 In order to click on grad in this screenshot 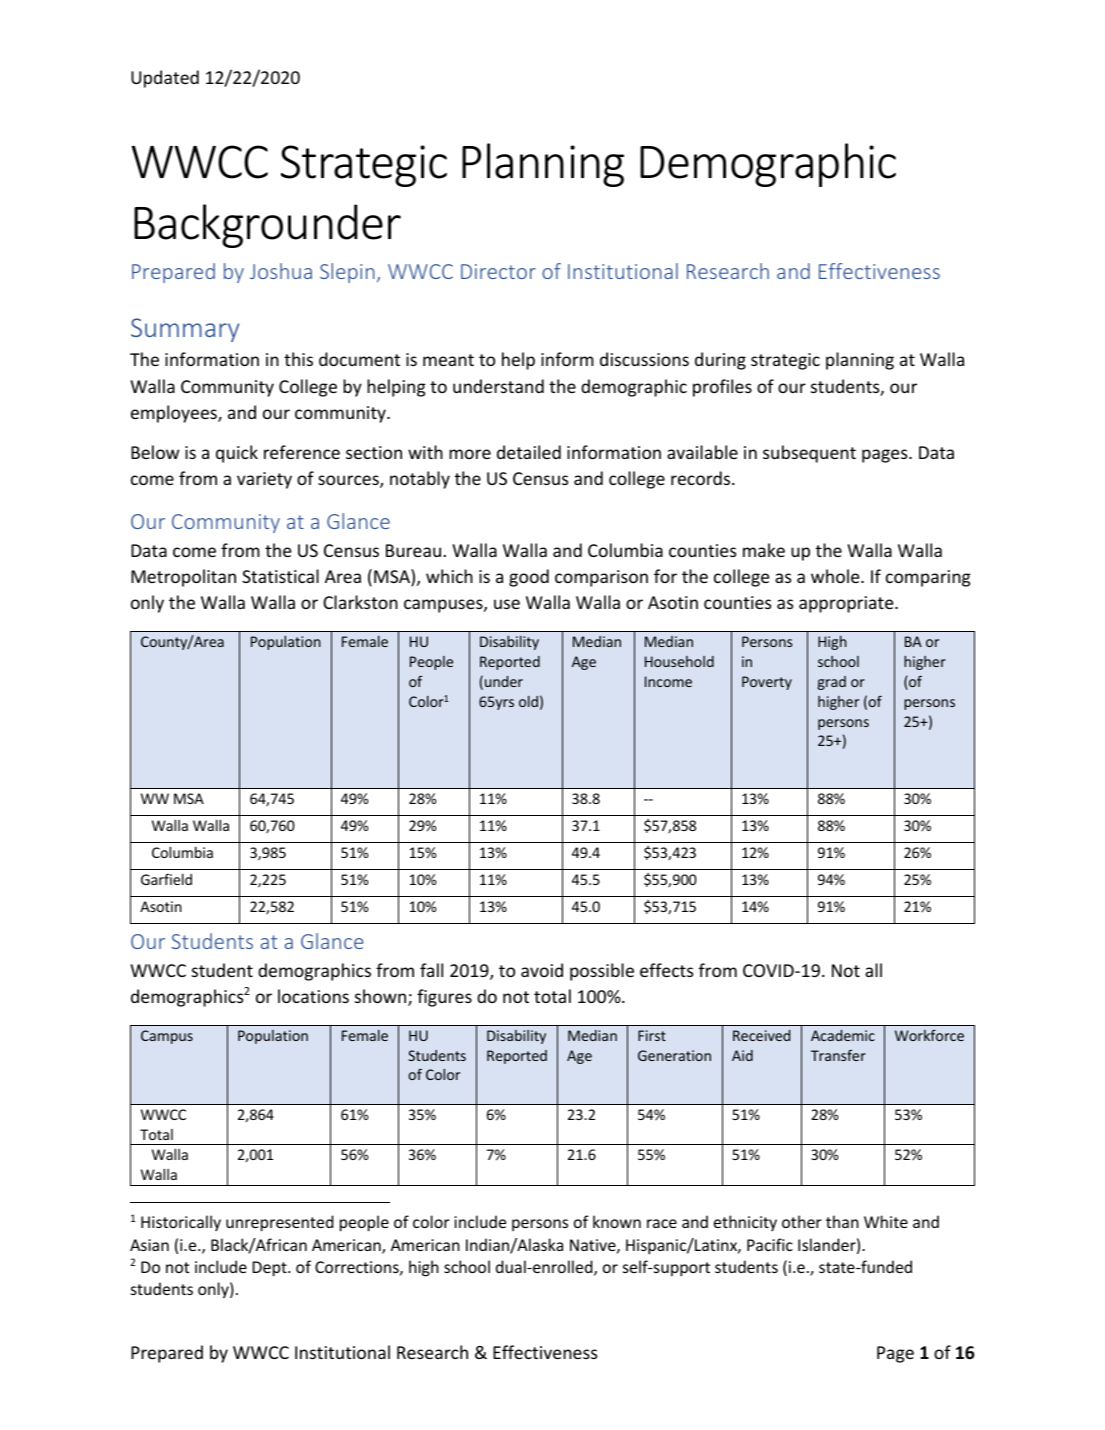, I will do `click(831, 683)`.
